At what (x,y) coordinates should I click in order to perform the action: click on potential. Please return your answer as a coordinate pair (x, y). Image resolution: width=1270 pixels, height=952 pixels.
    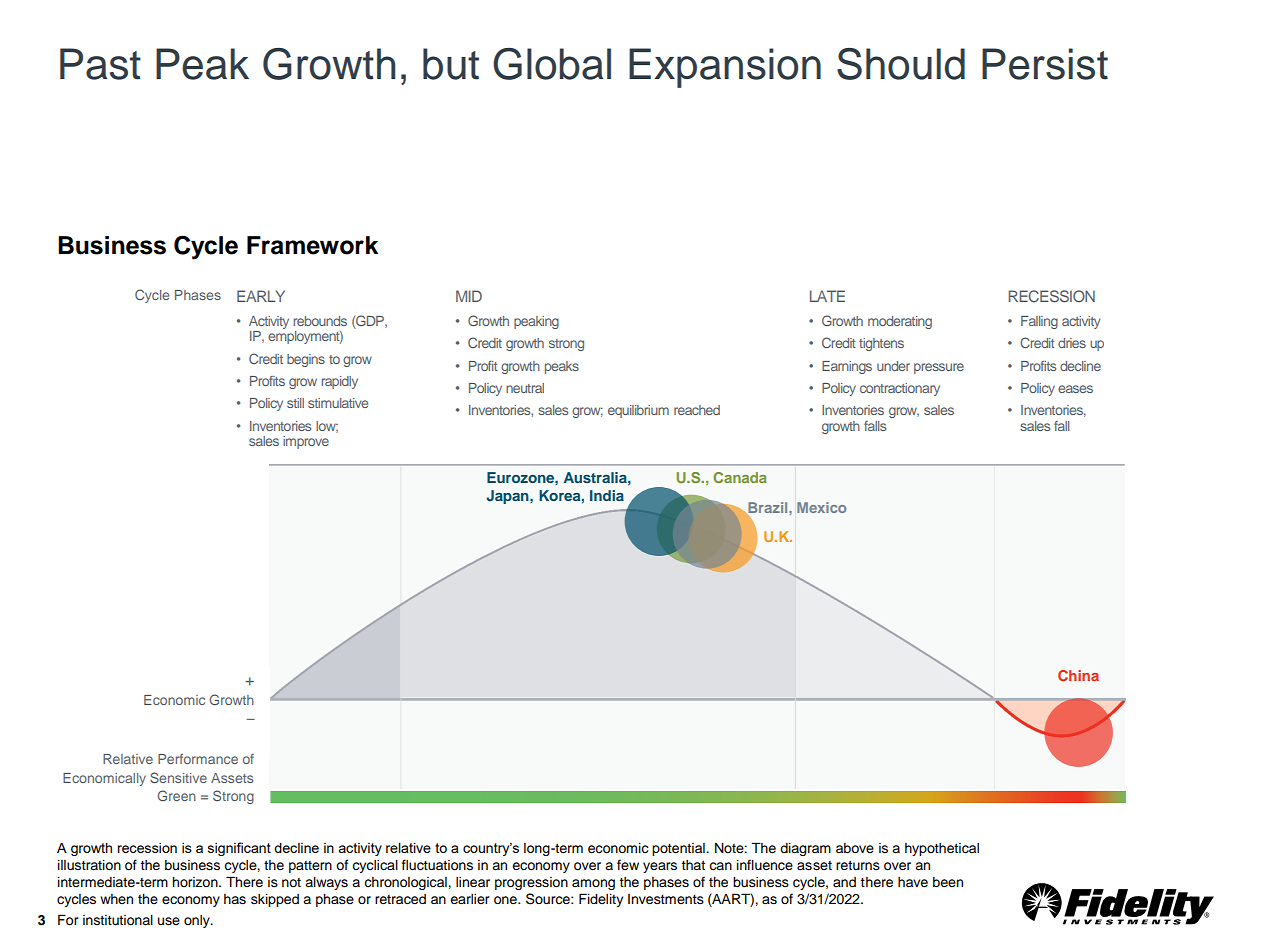
    Looking at the image, I should click on (679, 849).
